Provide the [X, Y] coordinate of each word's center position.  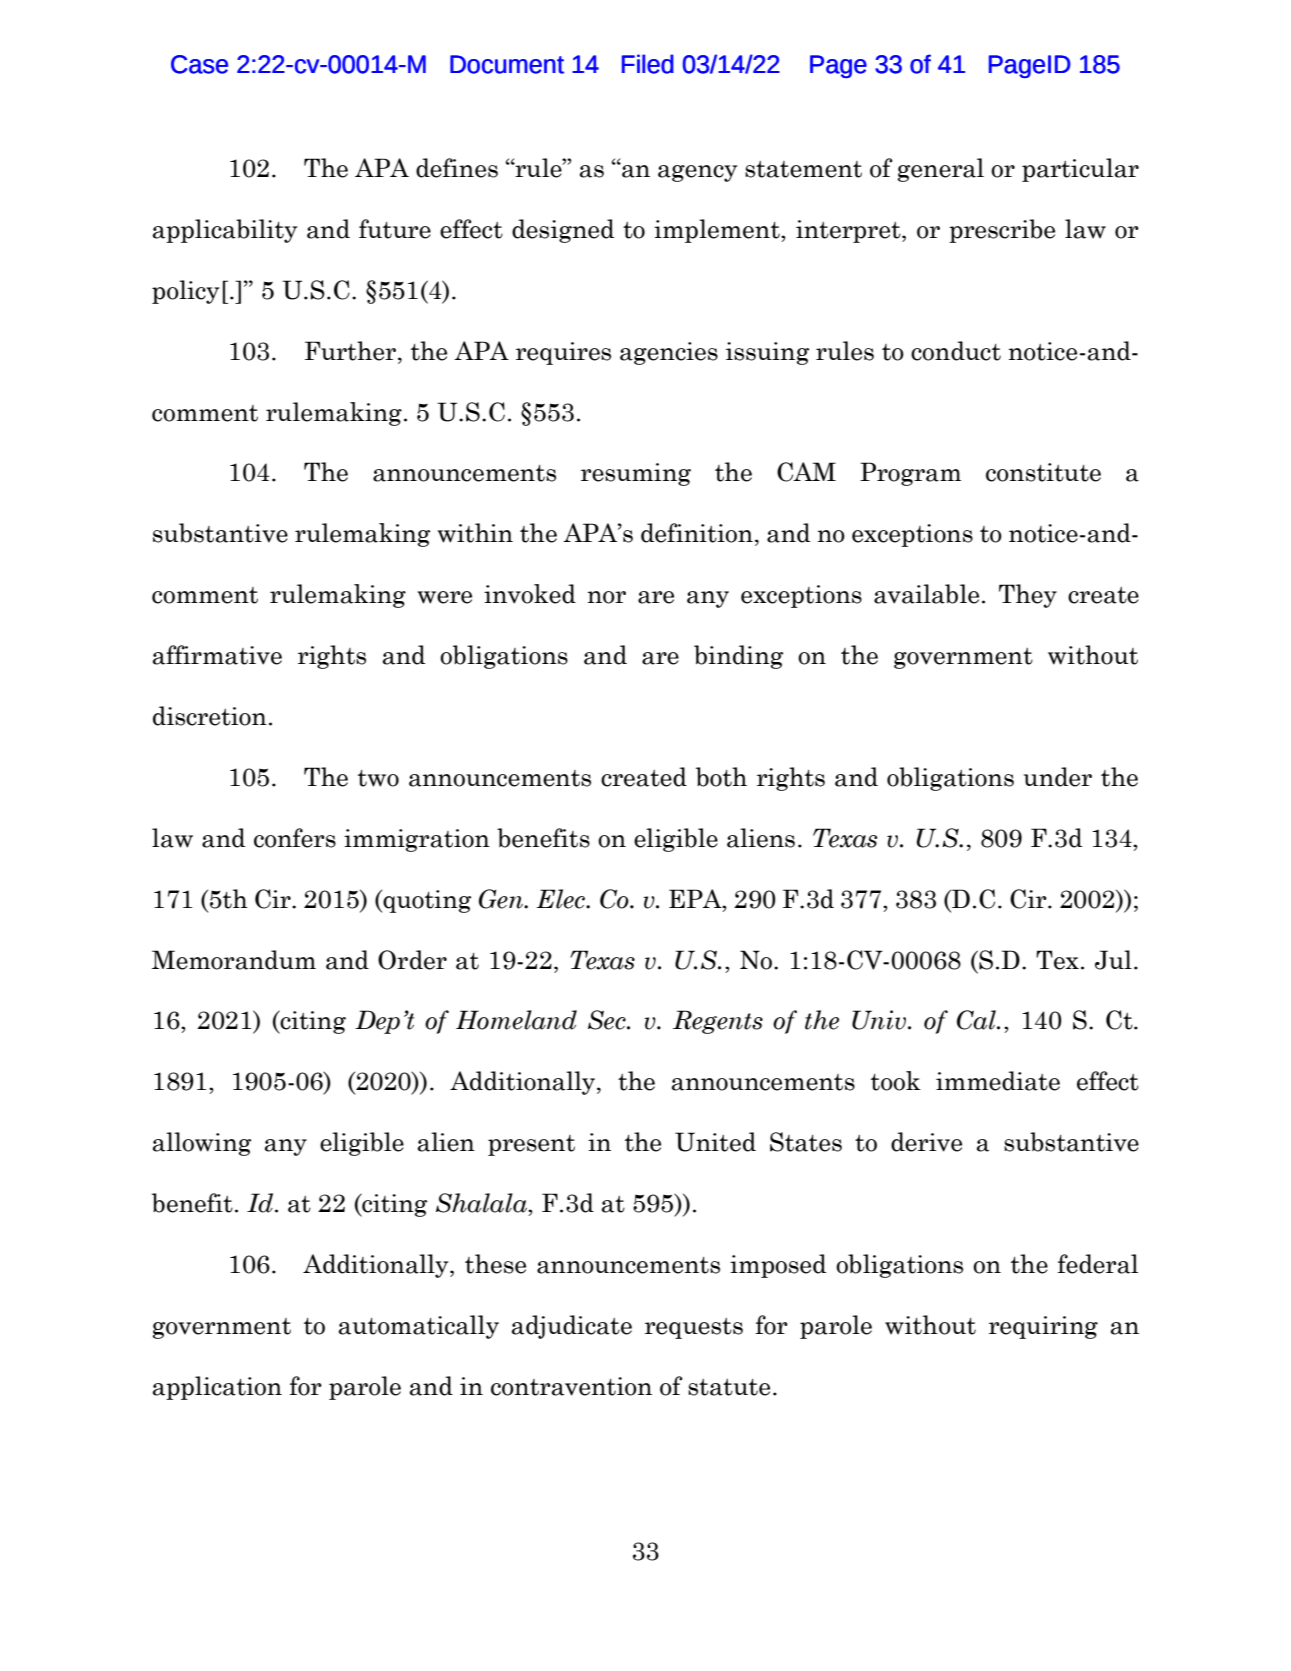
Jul [1113, 960]
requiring [1043, 1327]
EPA [696, 898]
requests [694, 1328]
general [940, 170]
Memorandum [234, 960]
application [217, 1388]
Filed [648, 64]
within [475, 533]
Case [199, 64]
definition [697, 533]
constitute [1043, 472]
